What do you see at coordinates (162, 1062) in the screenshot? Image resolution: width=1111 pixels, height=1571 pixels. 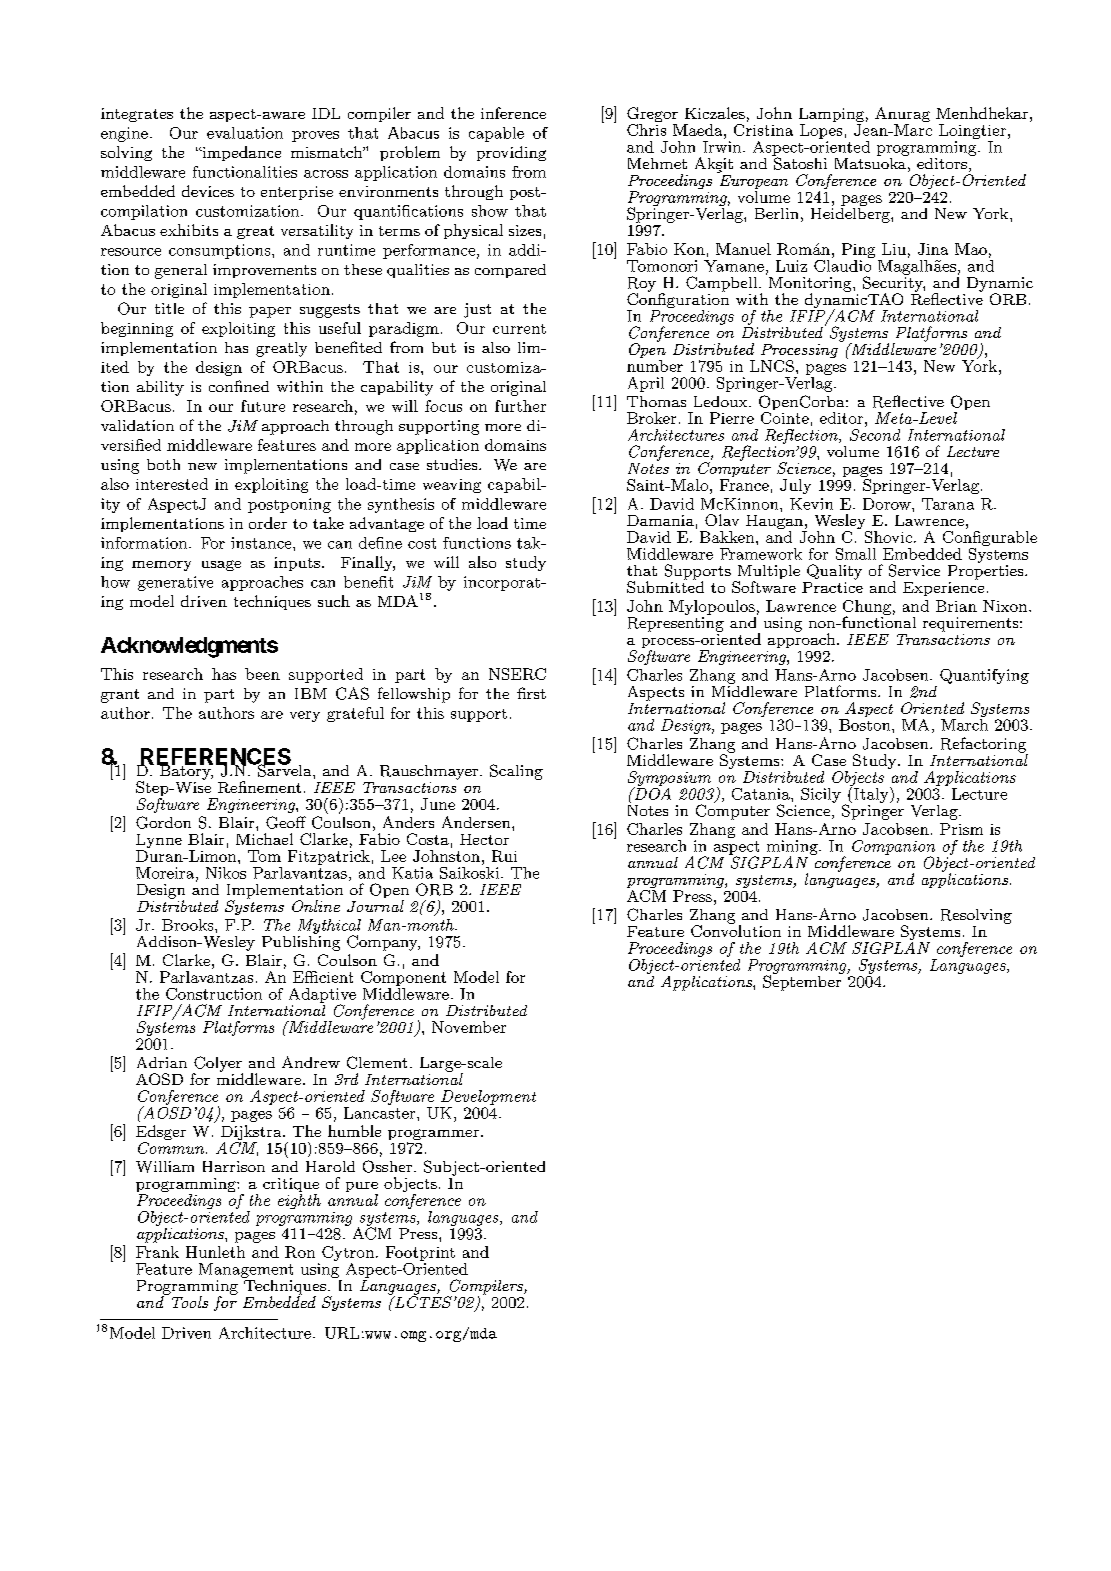 I see `Adrian` at bounding box center [162, 1062].
